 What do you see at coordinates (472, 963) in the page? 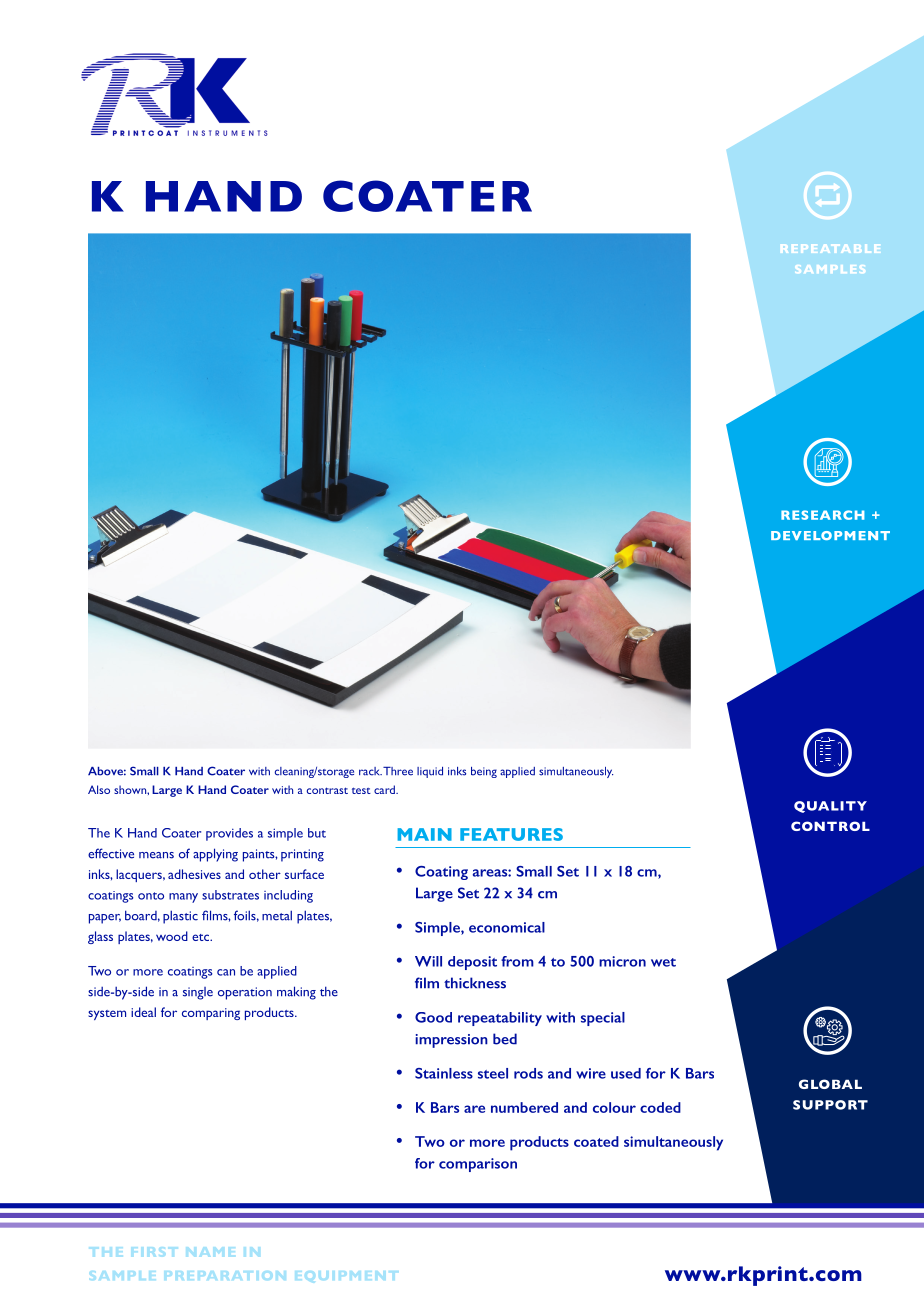
I see `deposit` at bounding box center [472, 963].
